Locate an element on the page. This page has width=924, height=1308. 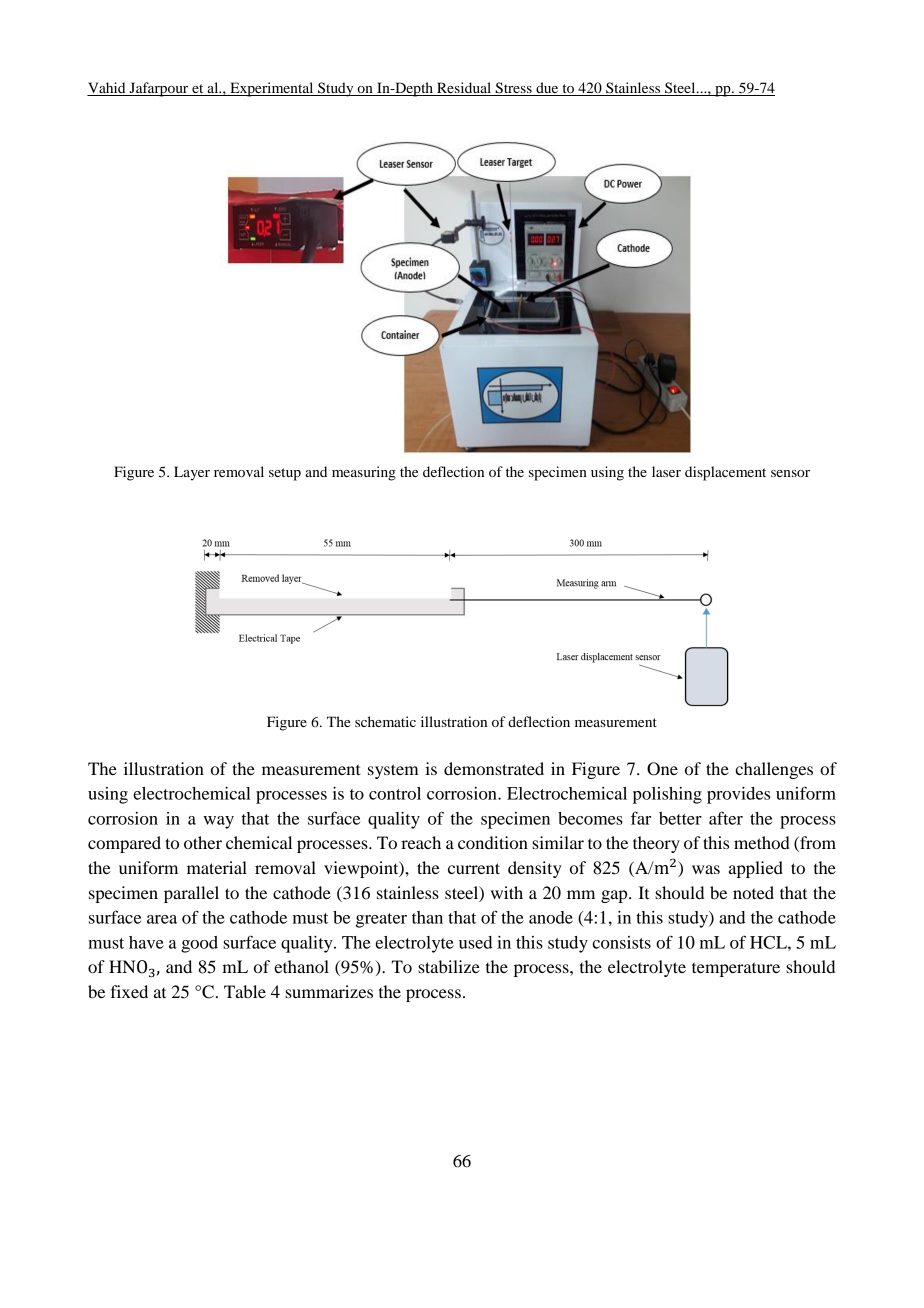
temperature is located at coordinates (736, 969).
